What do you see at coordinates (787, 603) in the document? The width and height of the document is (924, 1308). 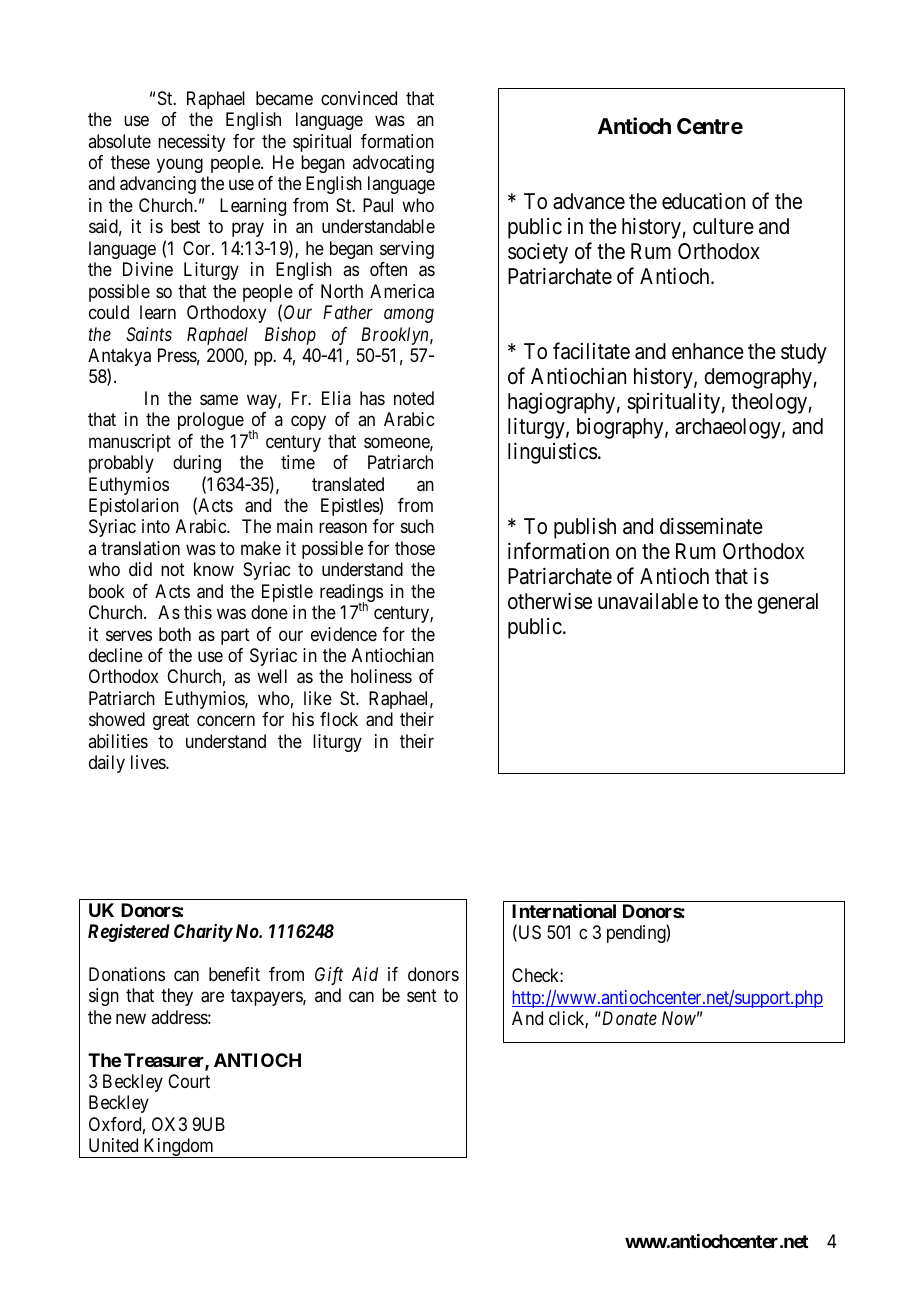 I see `general` at bounding box center [787, 603].
